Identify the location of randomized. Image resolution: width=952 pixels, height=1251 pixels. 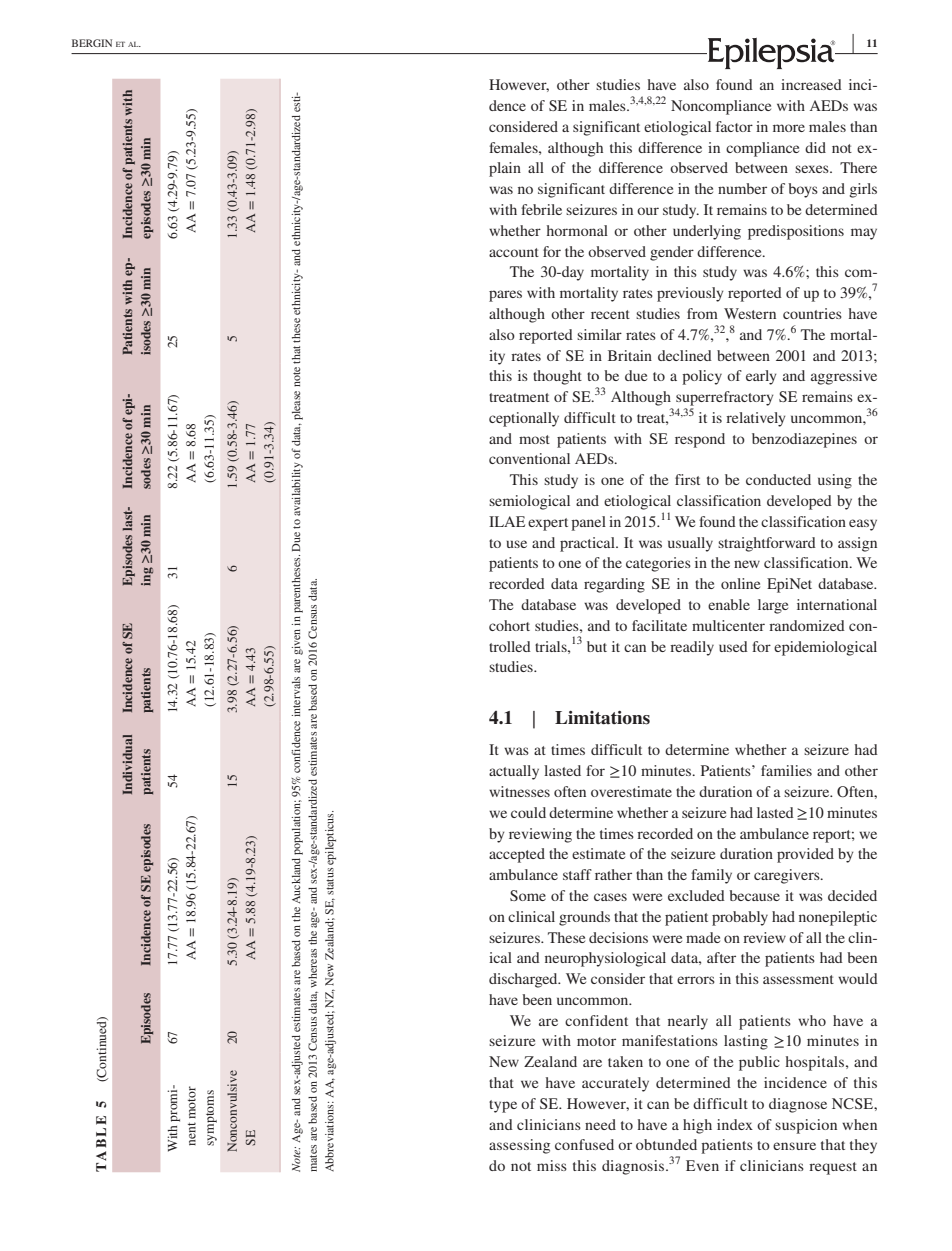
(807, 625).
